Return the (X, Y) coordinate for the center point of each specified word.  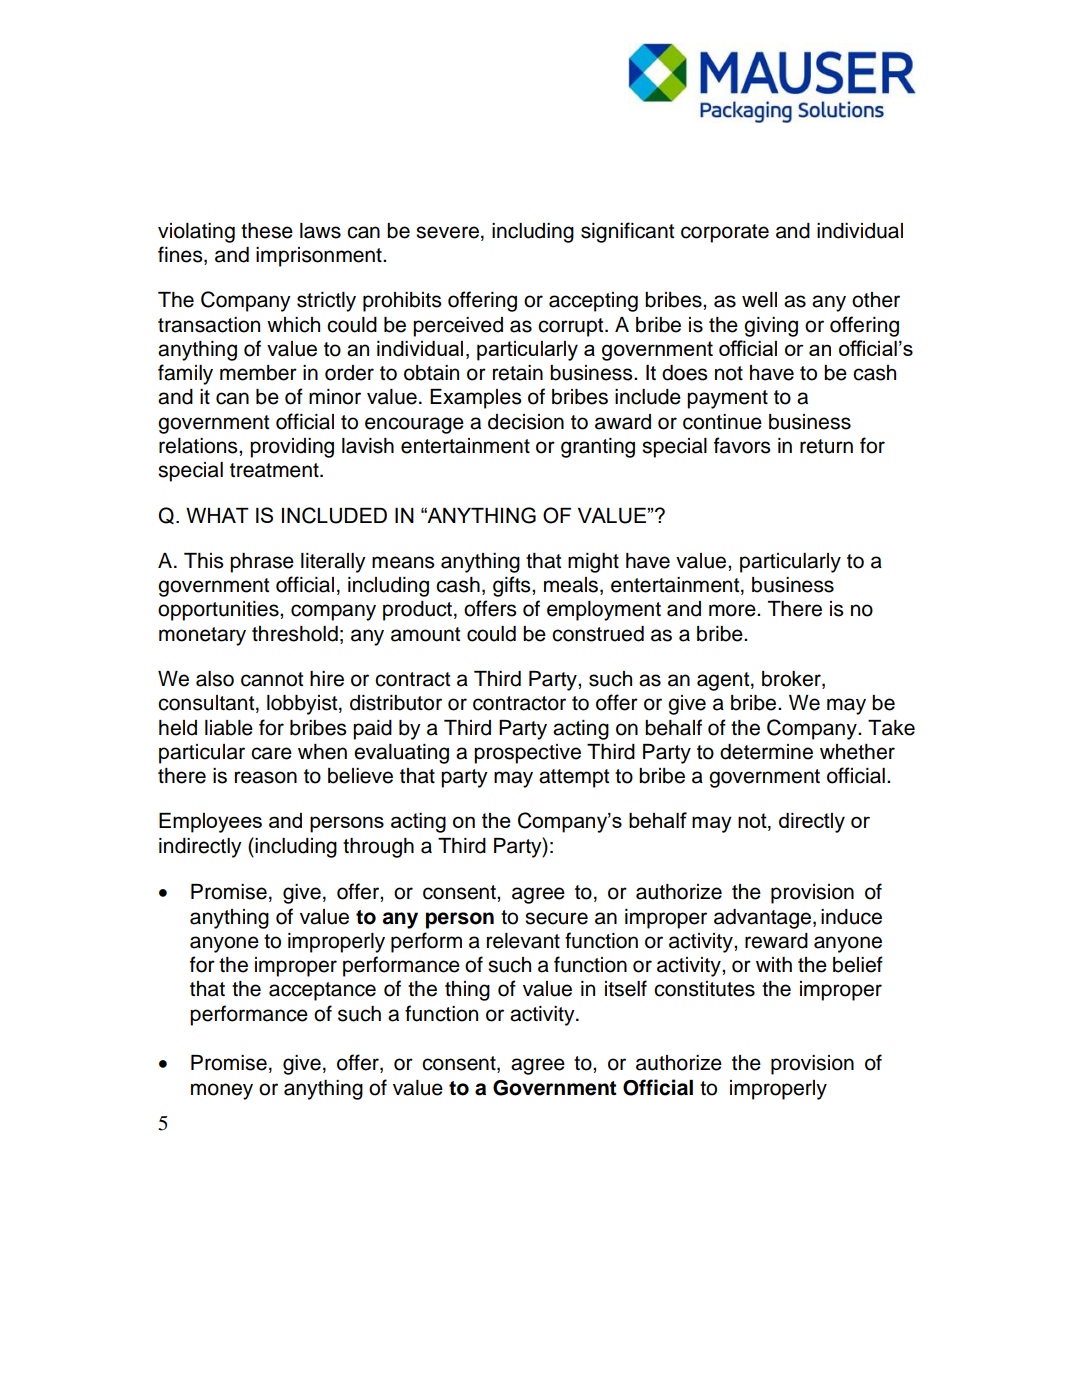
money (222, 1091)
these (267, 231)
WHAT (217, 515)
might (593, 563)
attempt (574, 778)
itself (626, 988)
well (759, 300)
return (826, 446)
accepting (593, 302)
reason (266, 777)
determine (766, 752)
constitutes (704, 989)
